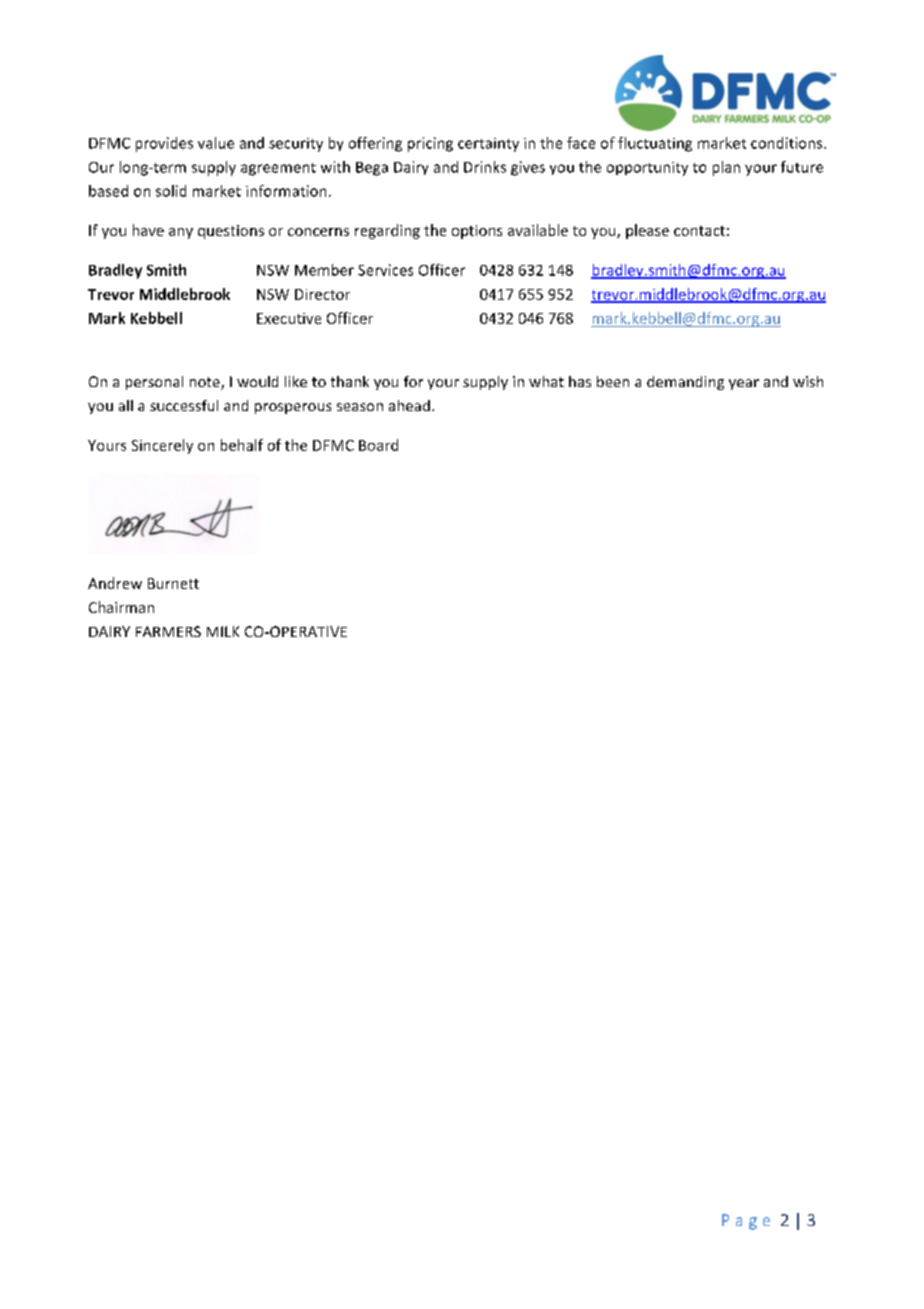  I want to click on year, so click(744, 384).
